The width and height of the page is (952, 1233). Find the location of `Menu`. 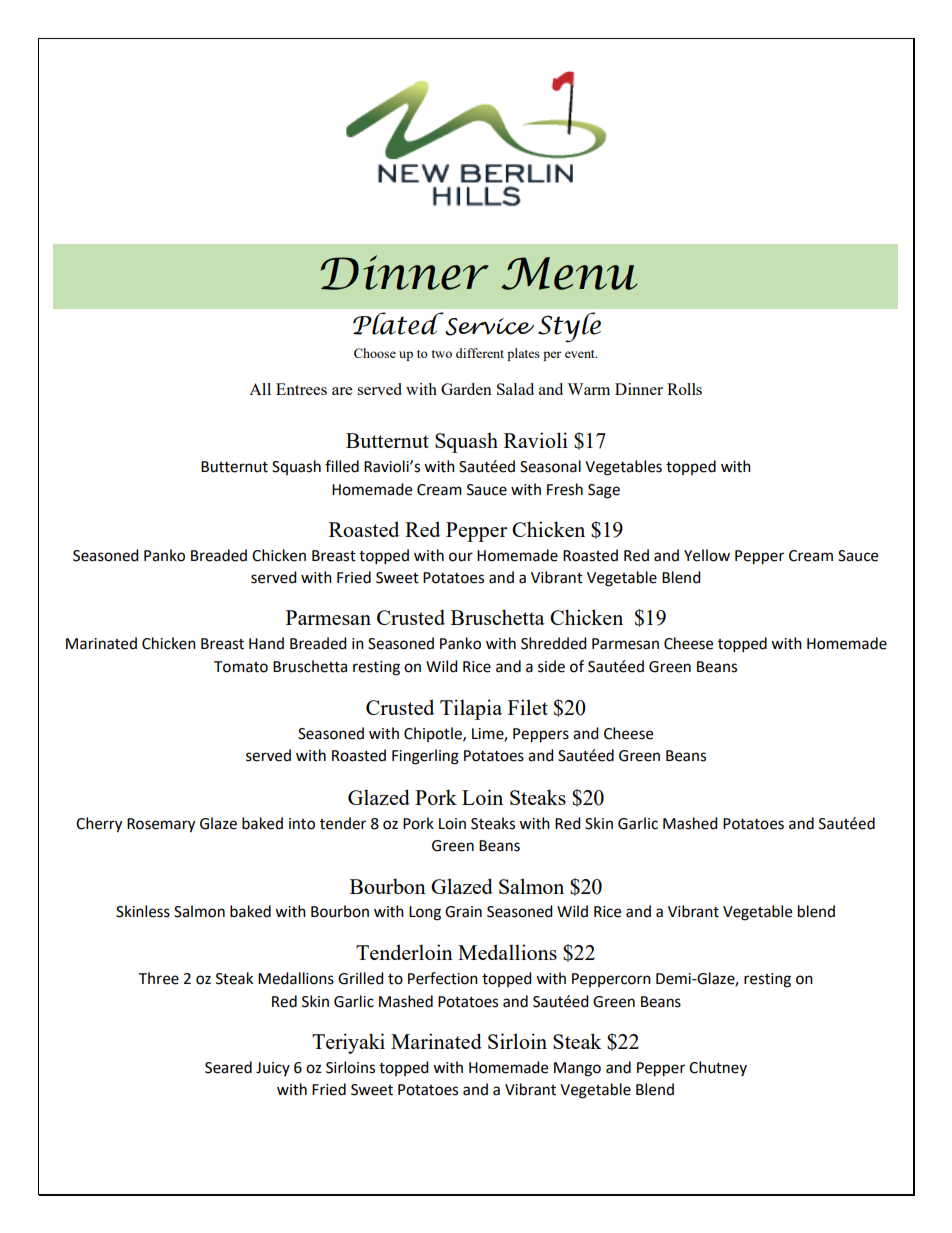

Menu is located at coordinates (569, 273).
